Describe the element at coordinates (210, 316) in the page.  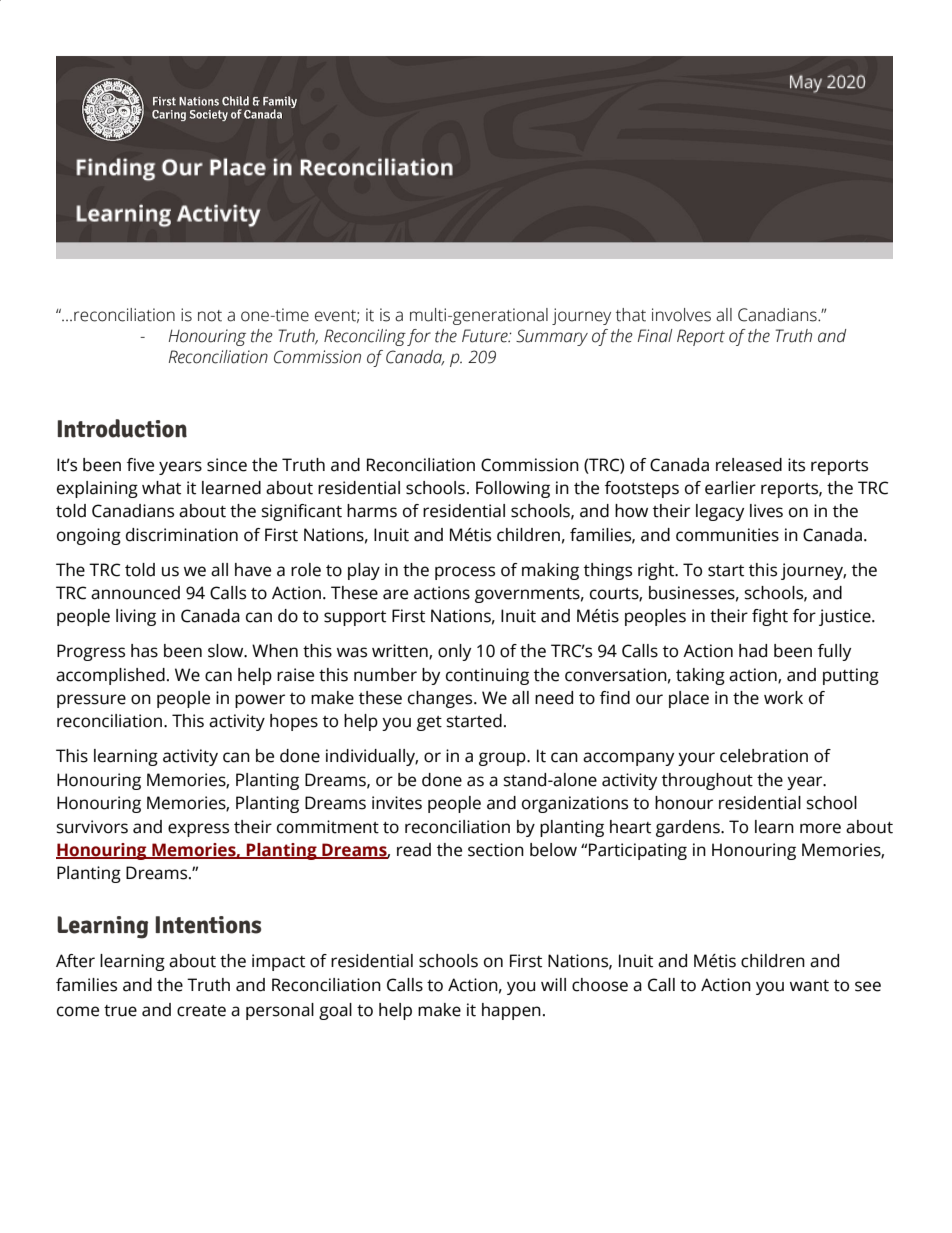
I see `not` at that location.
